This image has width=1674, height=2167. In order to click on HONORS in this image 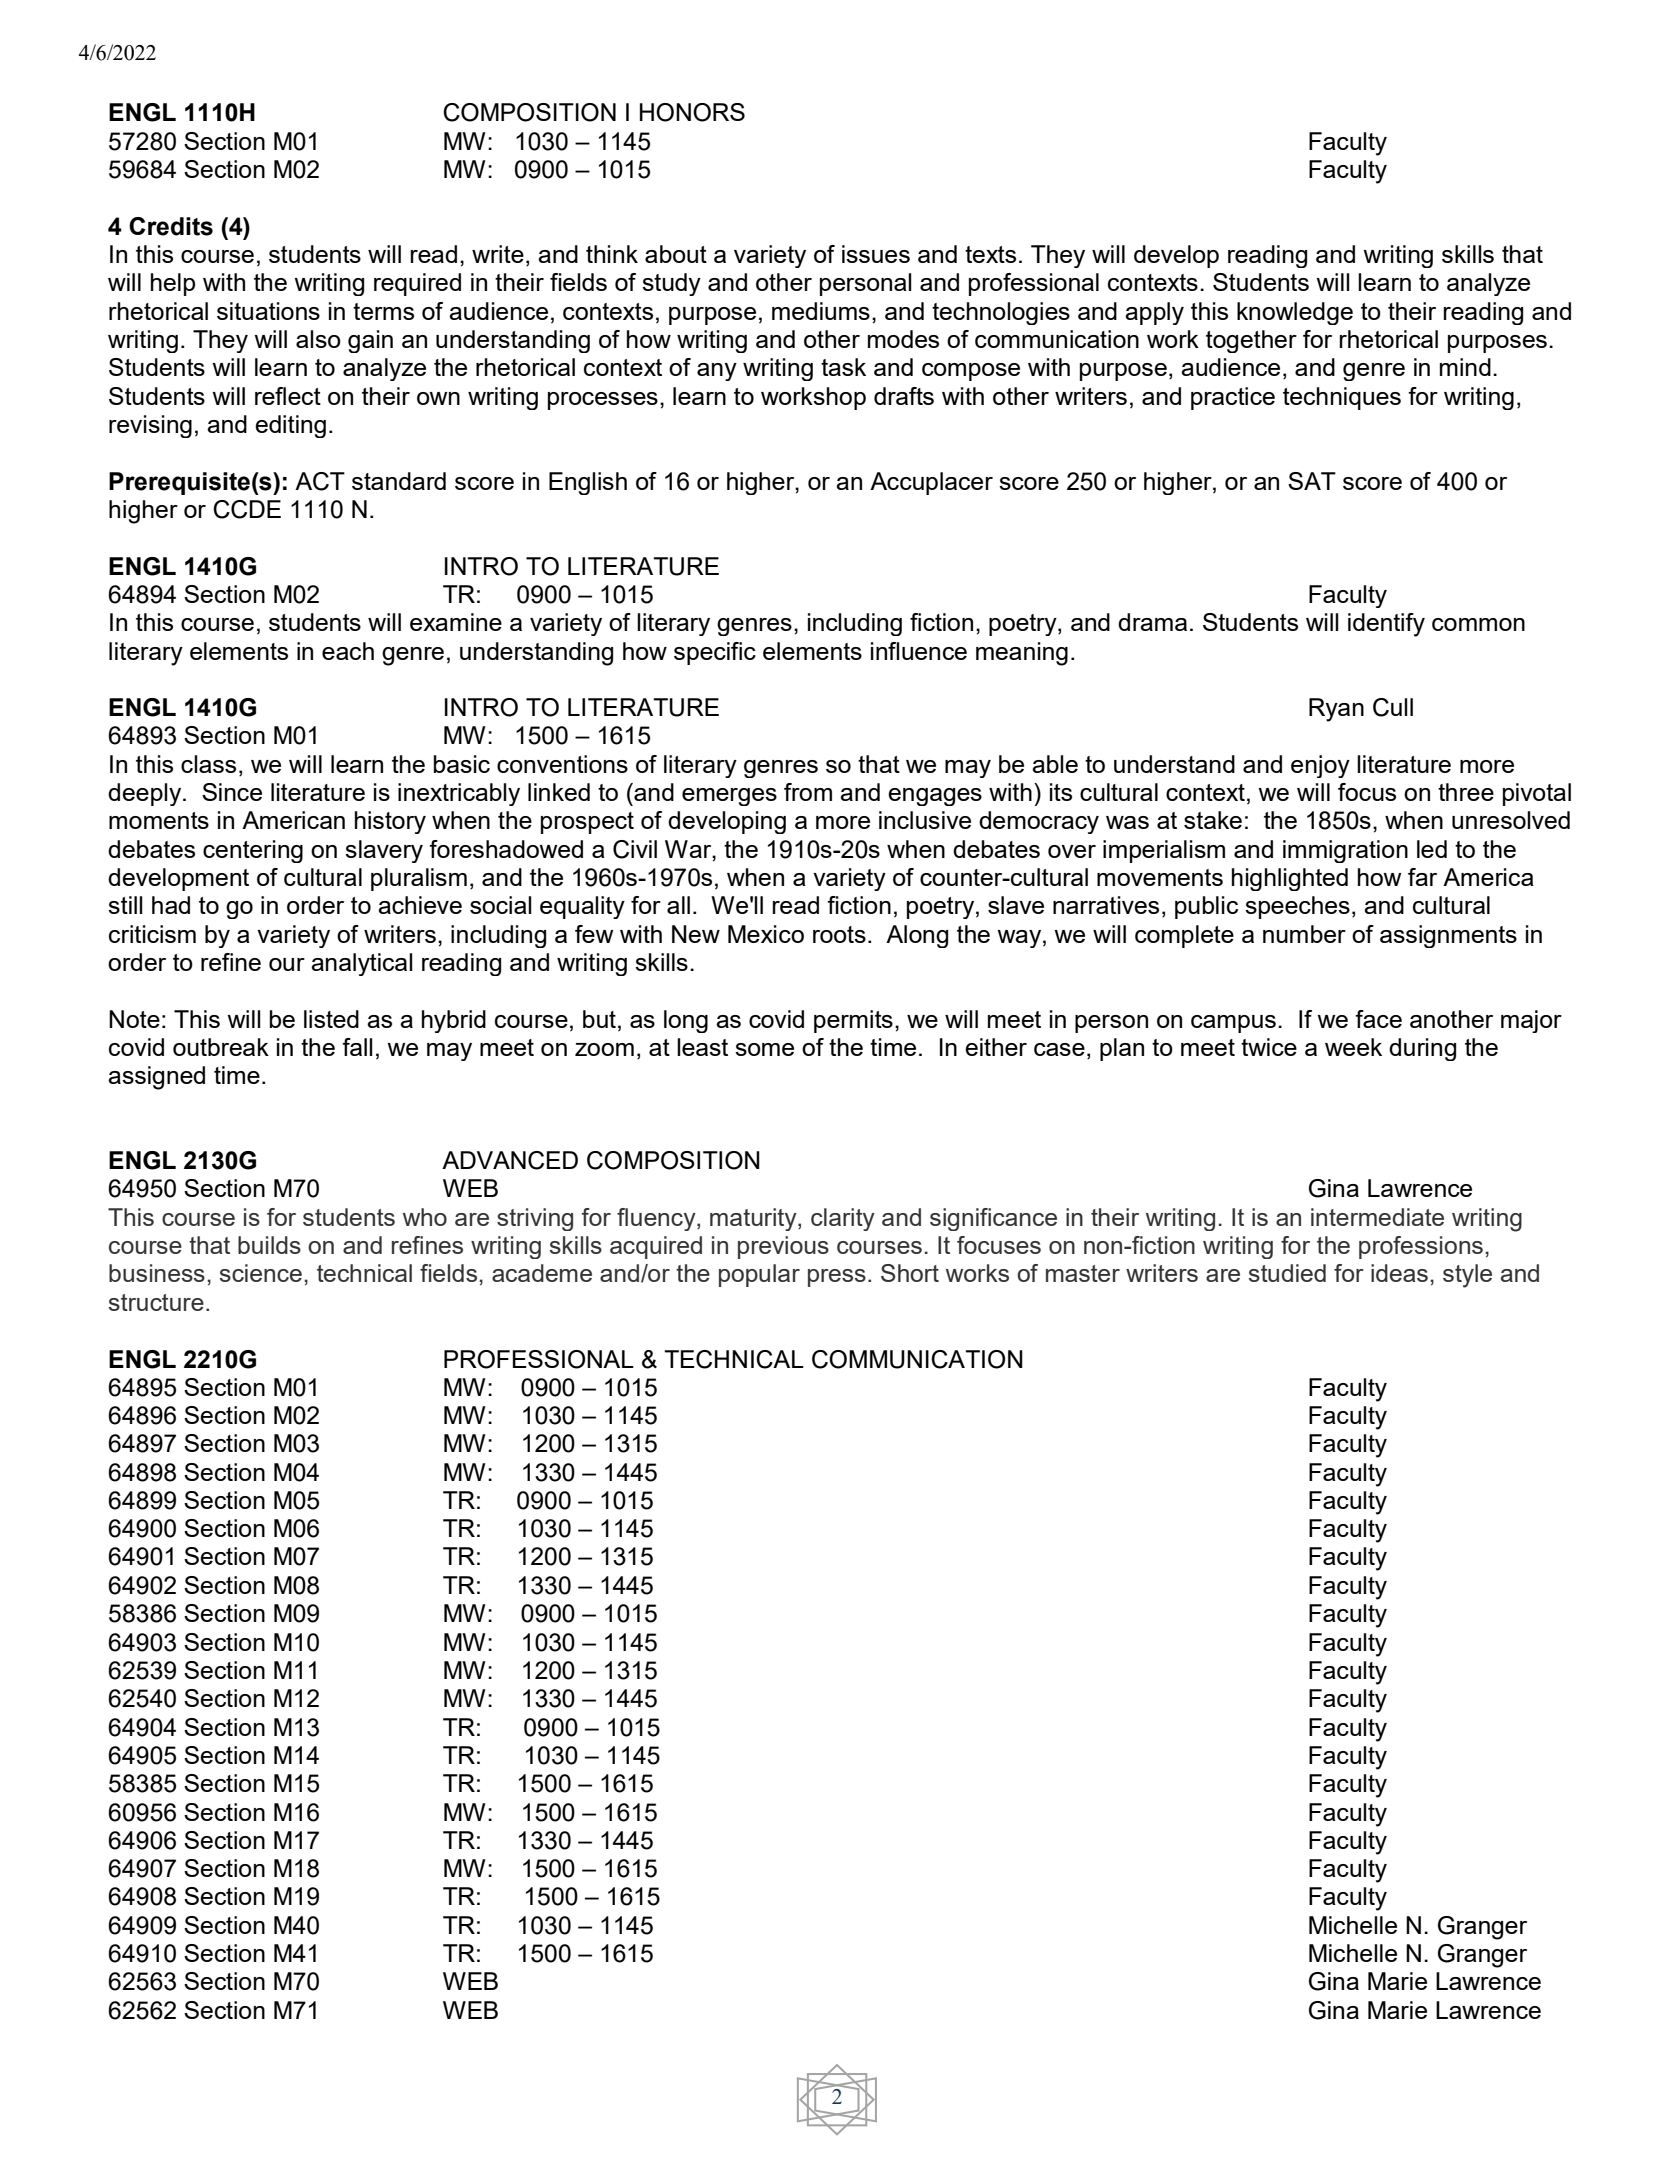, I will do `click(692, 112)`.
